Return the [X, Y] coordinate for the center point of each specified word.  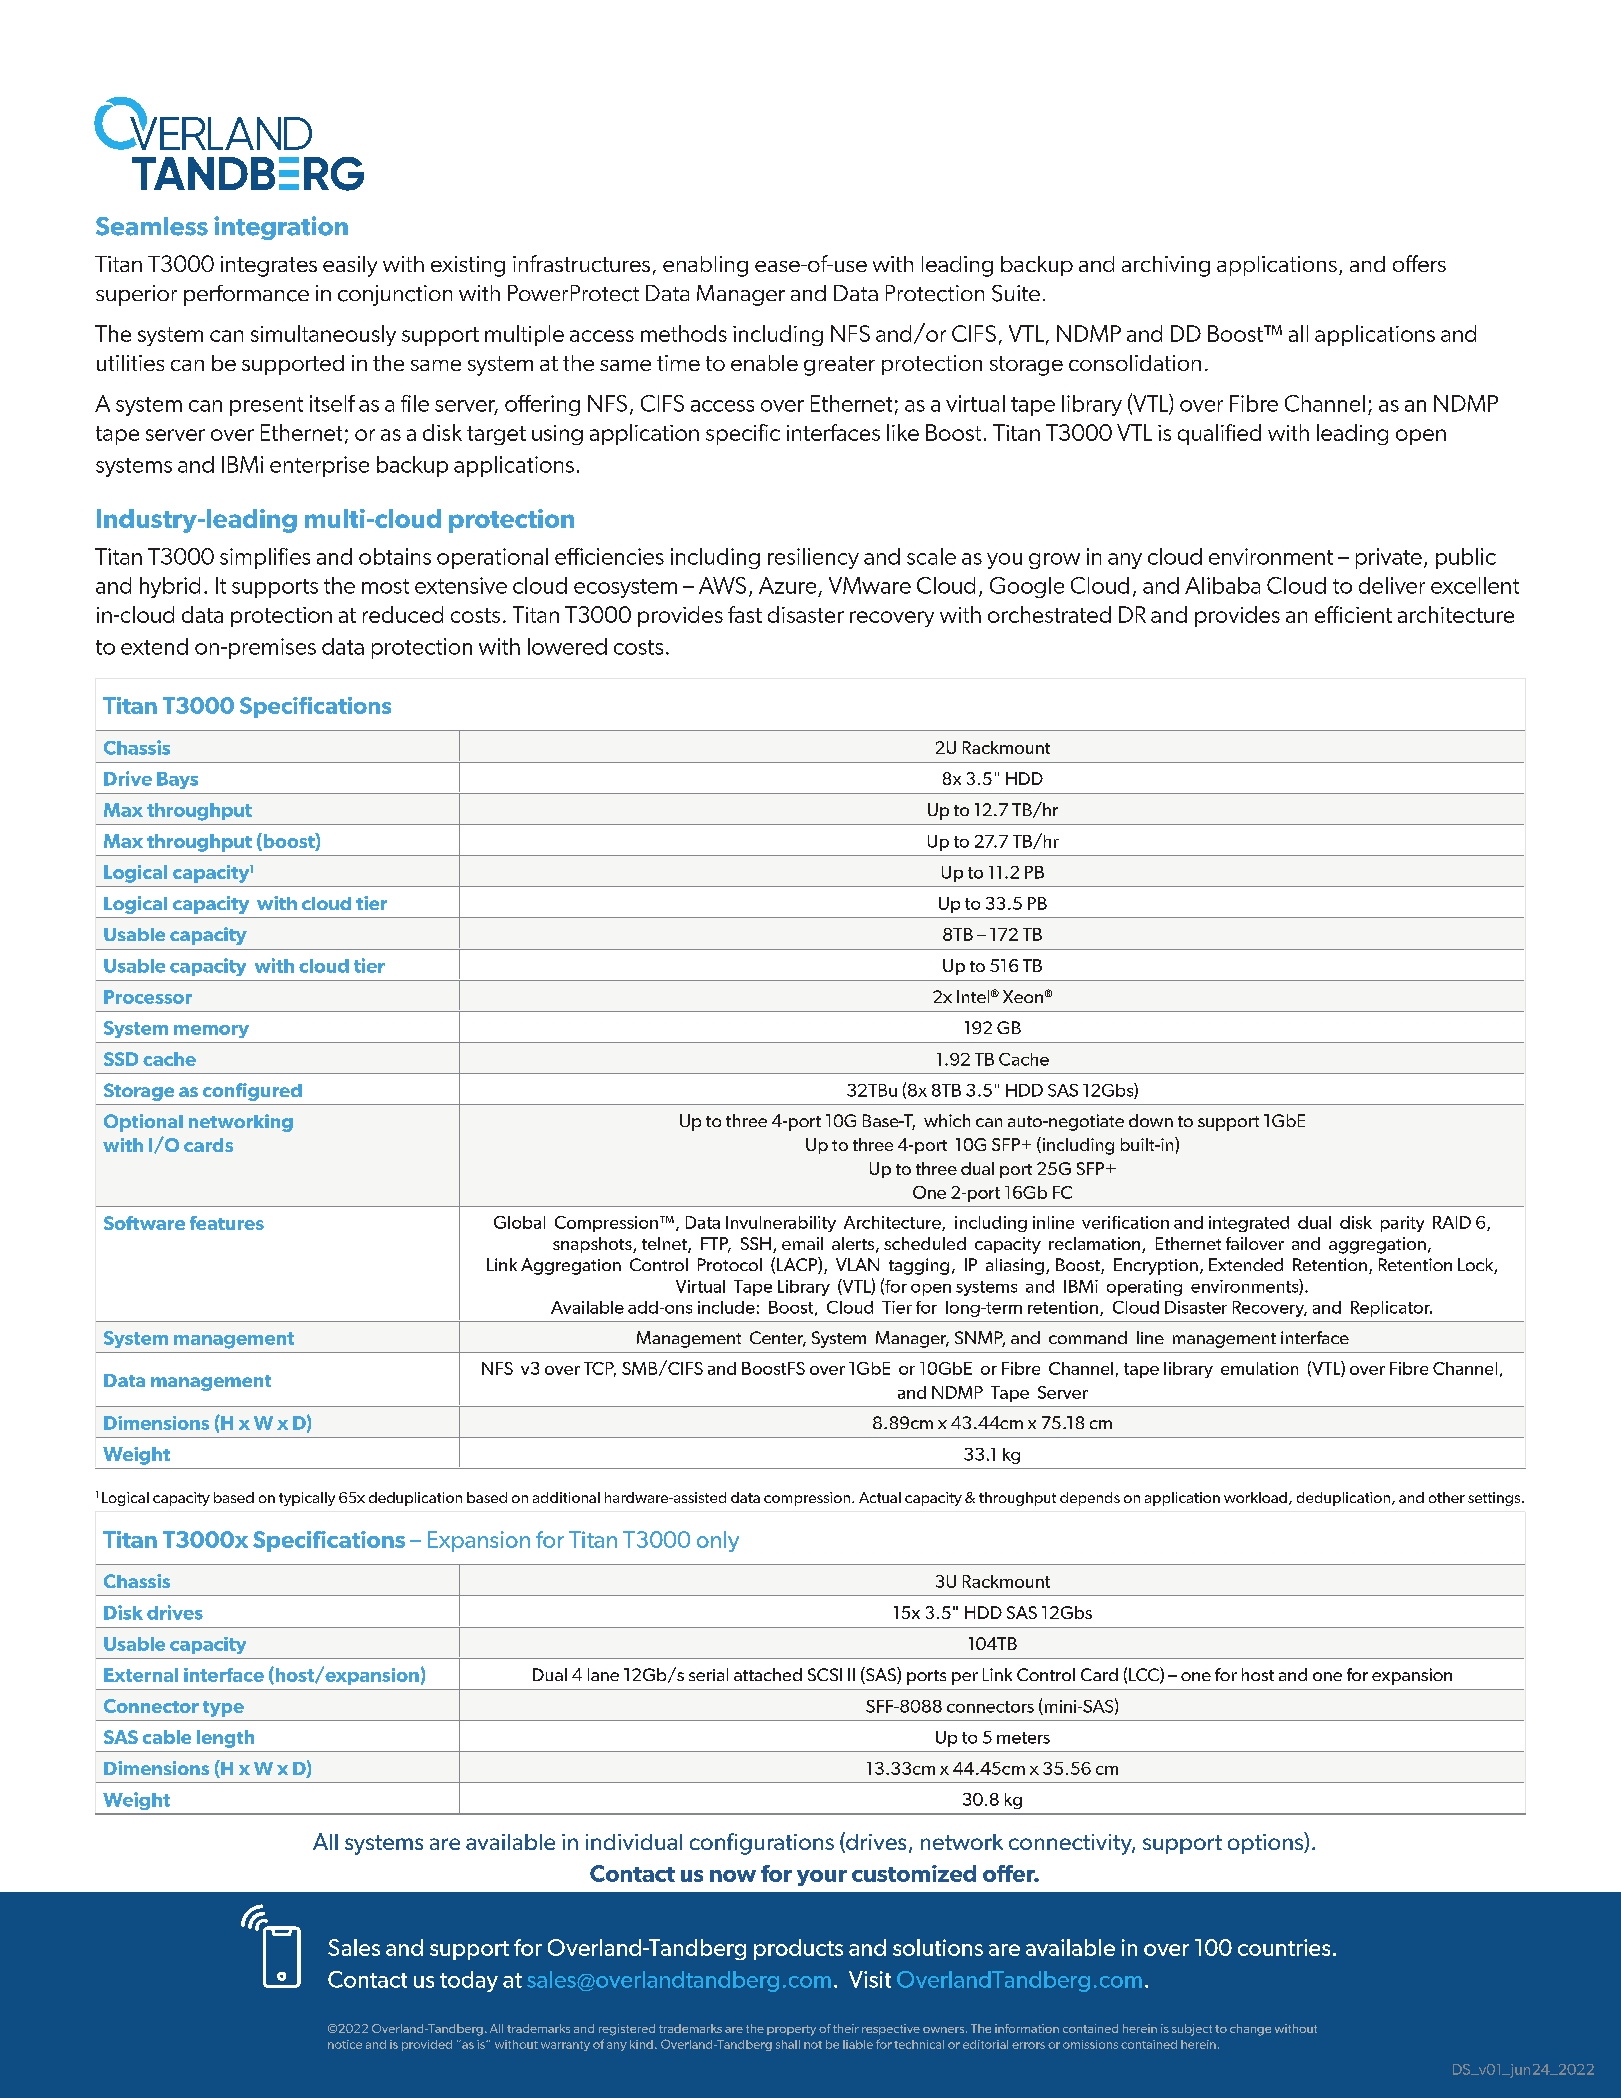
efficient [1353, 614]
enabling [705, 266]
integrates [269, 266]
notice [345, 2044]
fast [745, 614]
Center [778, 1339]
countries [1284, 1947]
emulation [1259, 1368]
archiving [1166, 266]
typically [307, 1499]
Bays [177, 780]
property [791, 2030]
